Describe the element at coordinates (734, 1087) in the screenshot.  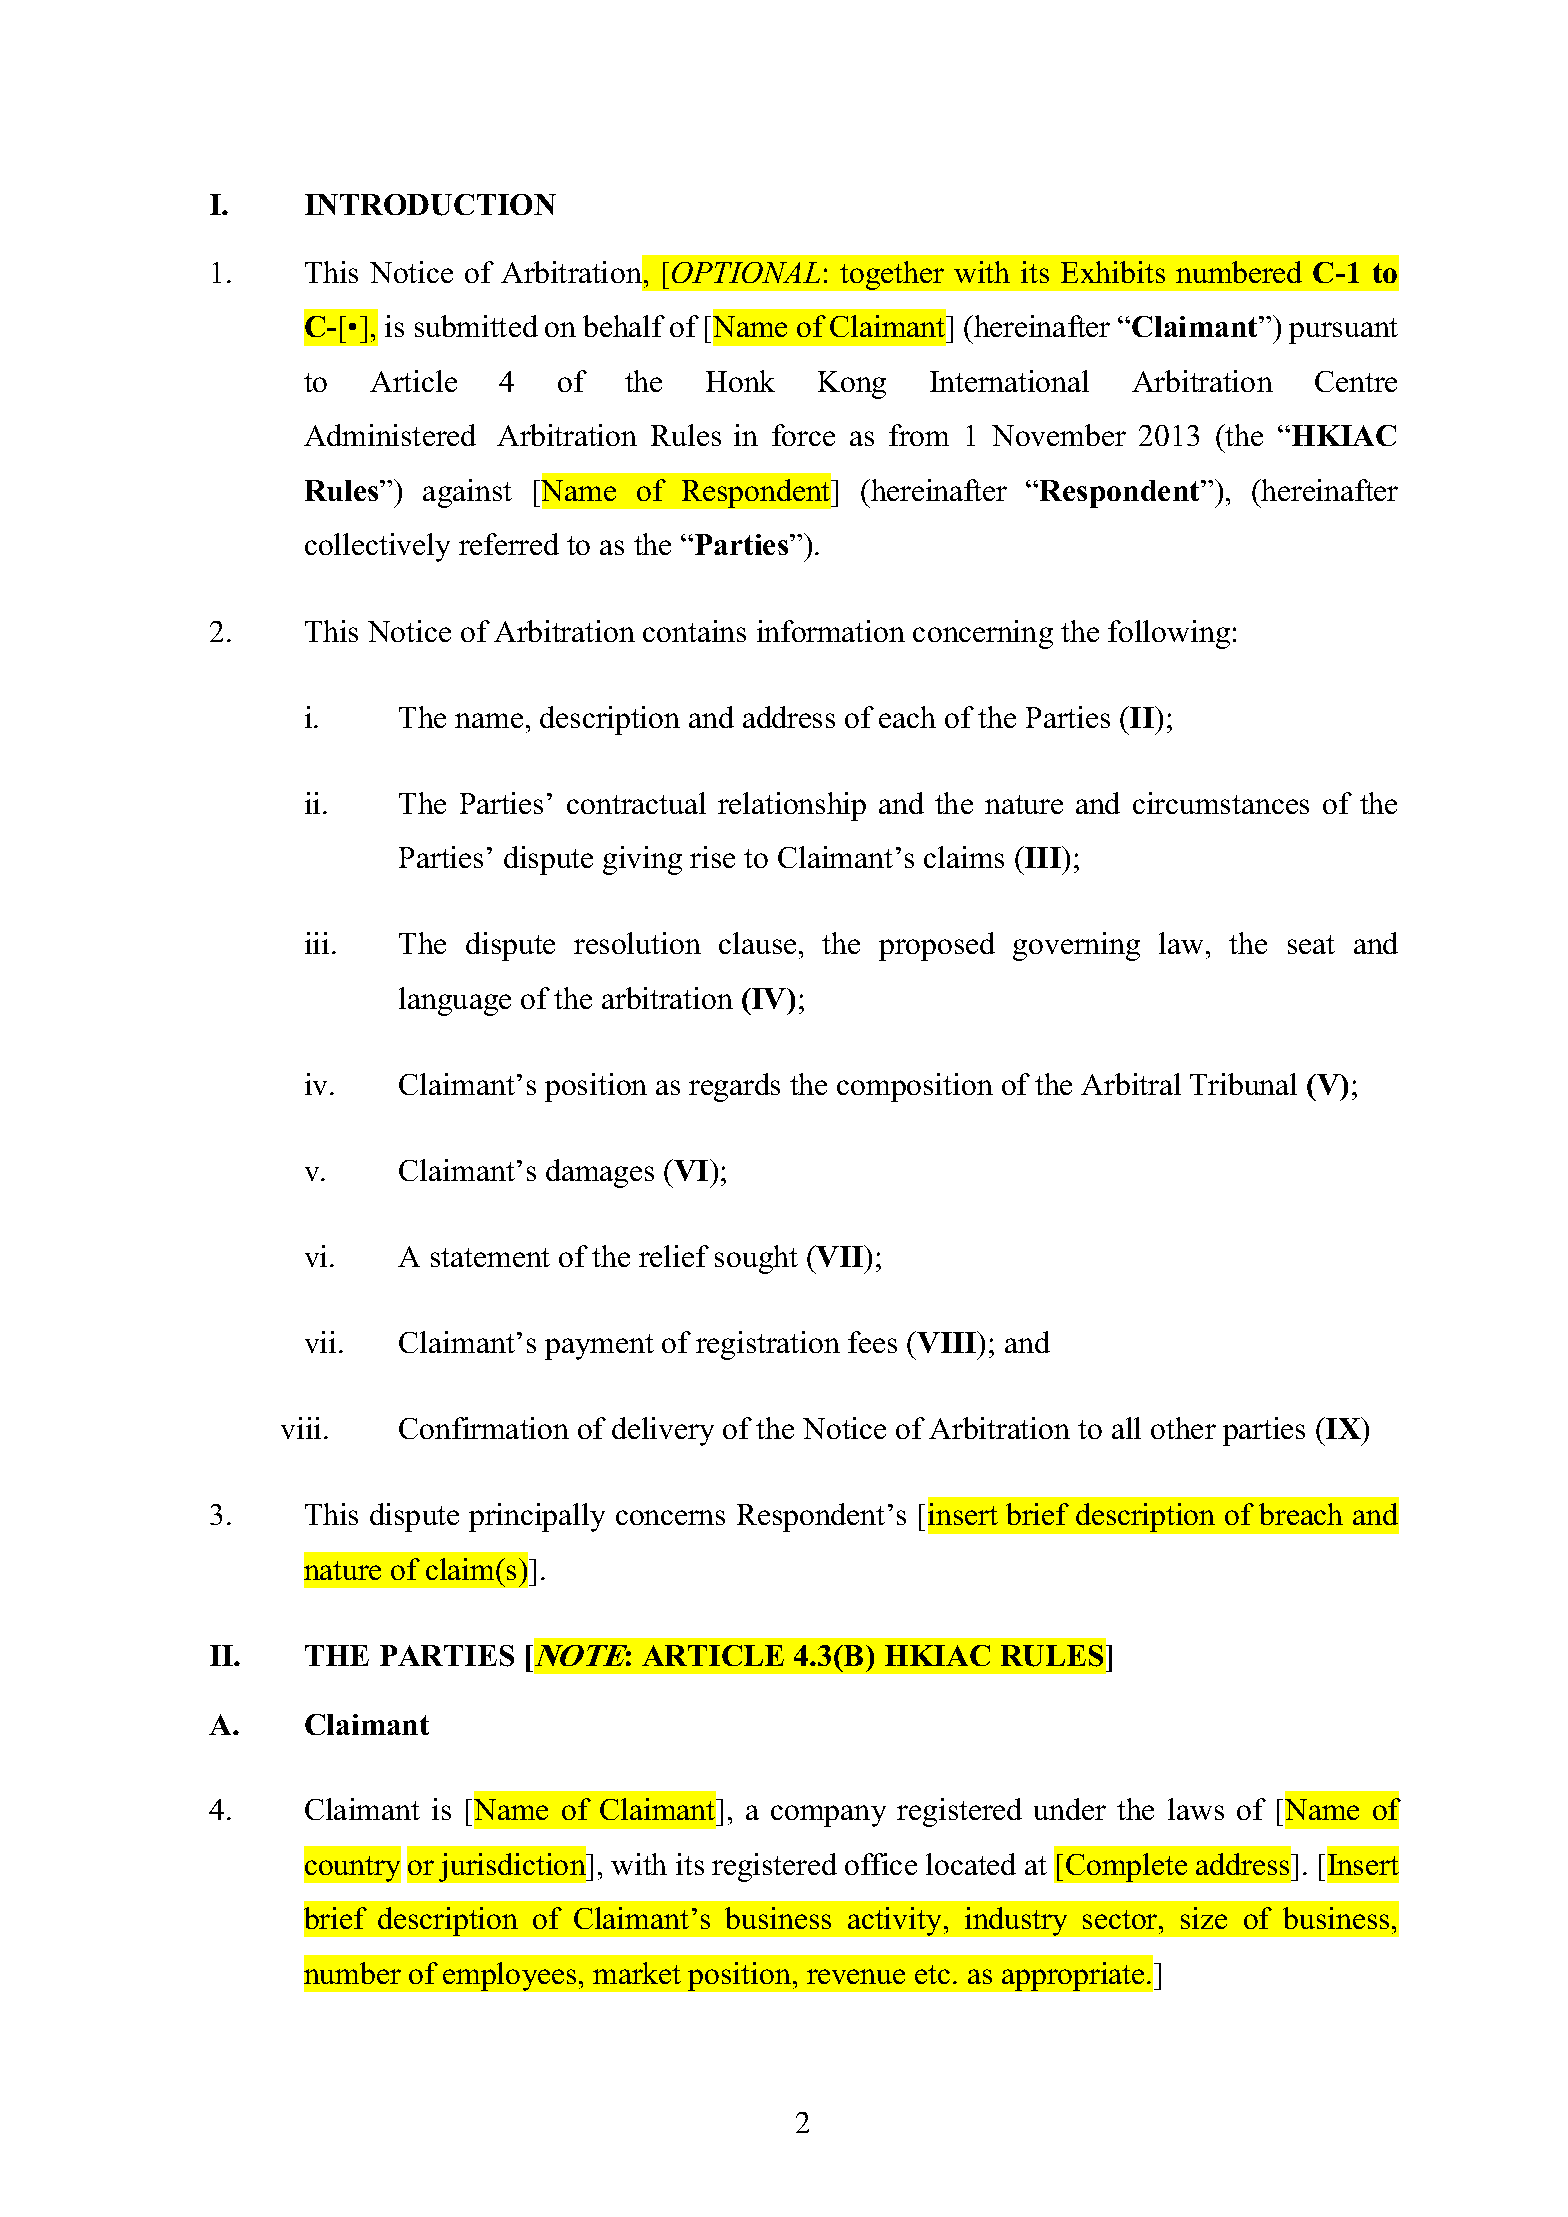
I see `regards` at that location.
